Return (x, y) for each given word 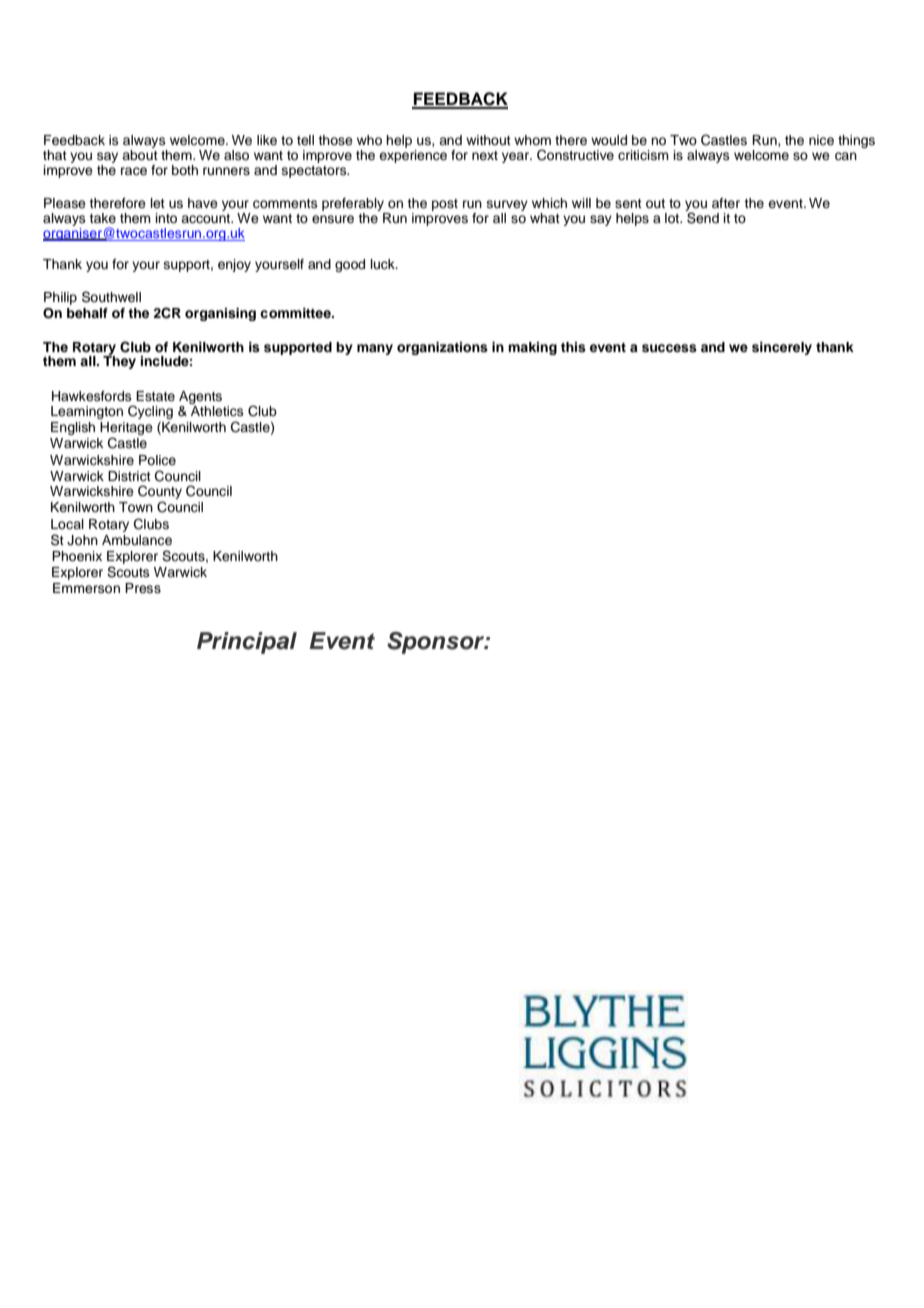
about (140, 155)
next (485, 155)
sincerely (782, 348)
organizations (442, 348)
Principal (247, 643)
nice (821, 140)
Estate (155, 396)
